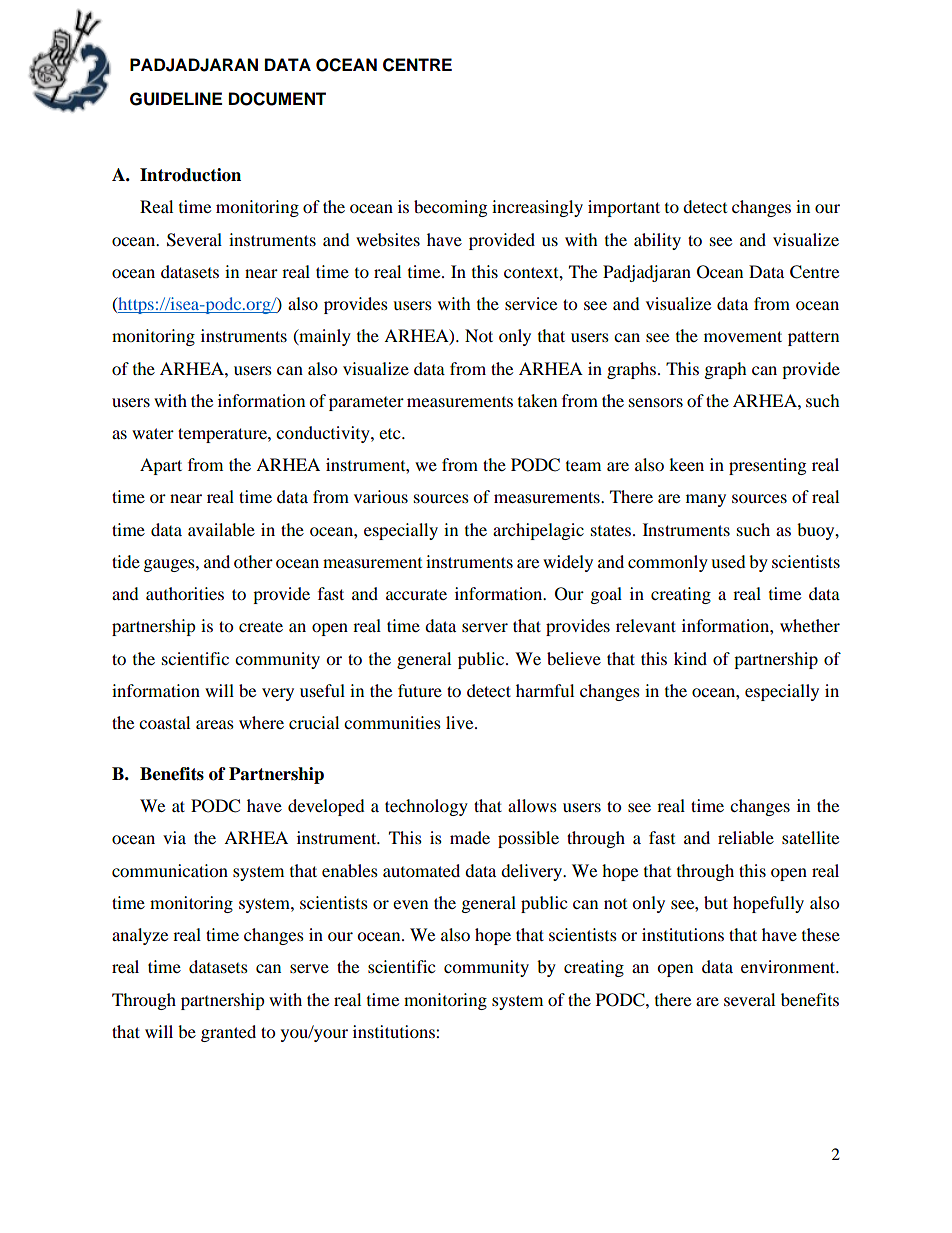 The image size is (952, 1233). What do you see at coordinates (228, 1033) in the page?
I see `granted` at bounding box center [228, 1033].
